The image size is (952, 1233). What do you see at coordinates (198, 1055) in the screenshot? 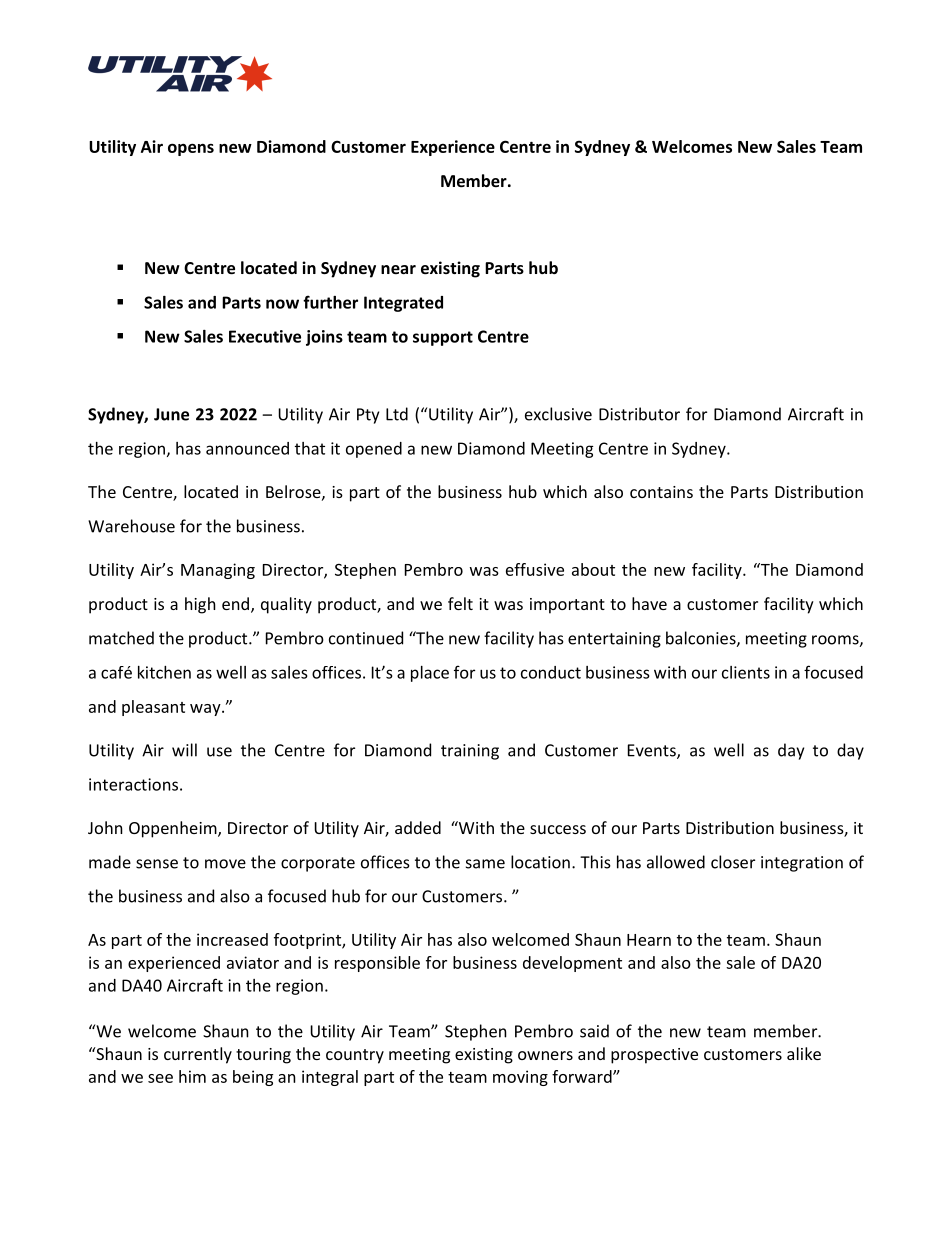
I see `currently` at bounding box center [198, 1055].
